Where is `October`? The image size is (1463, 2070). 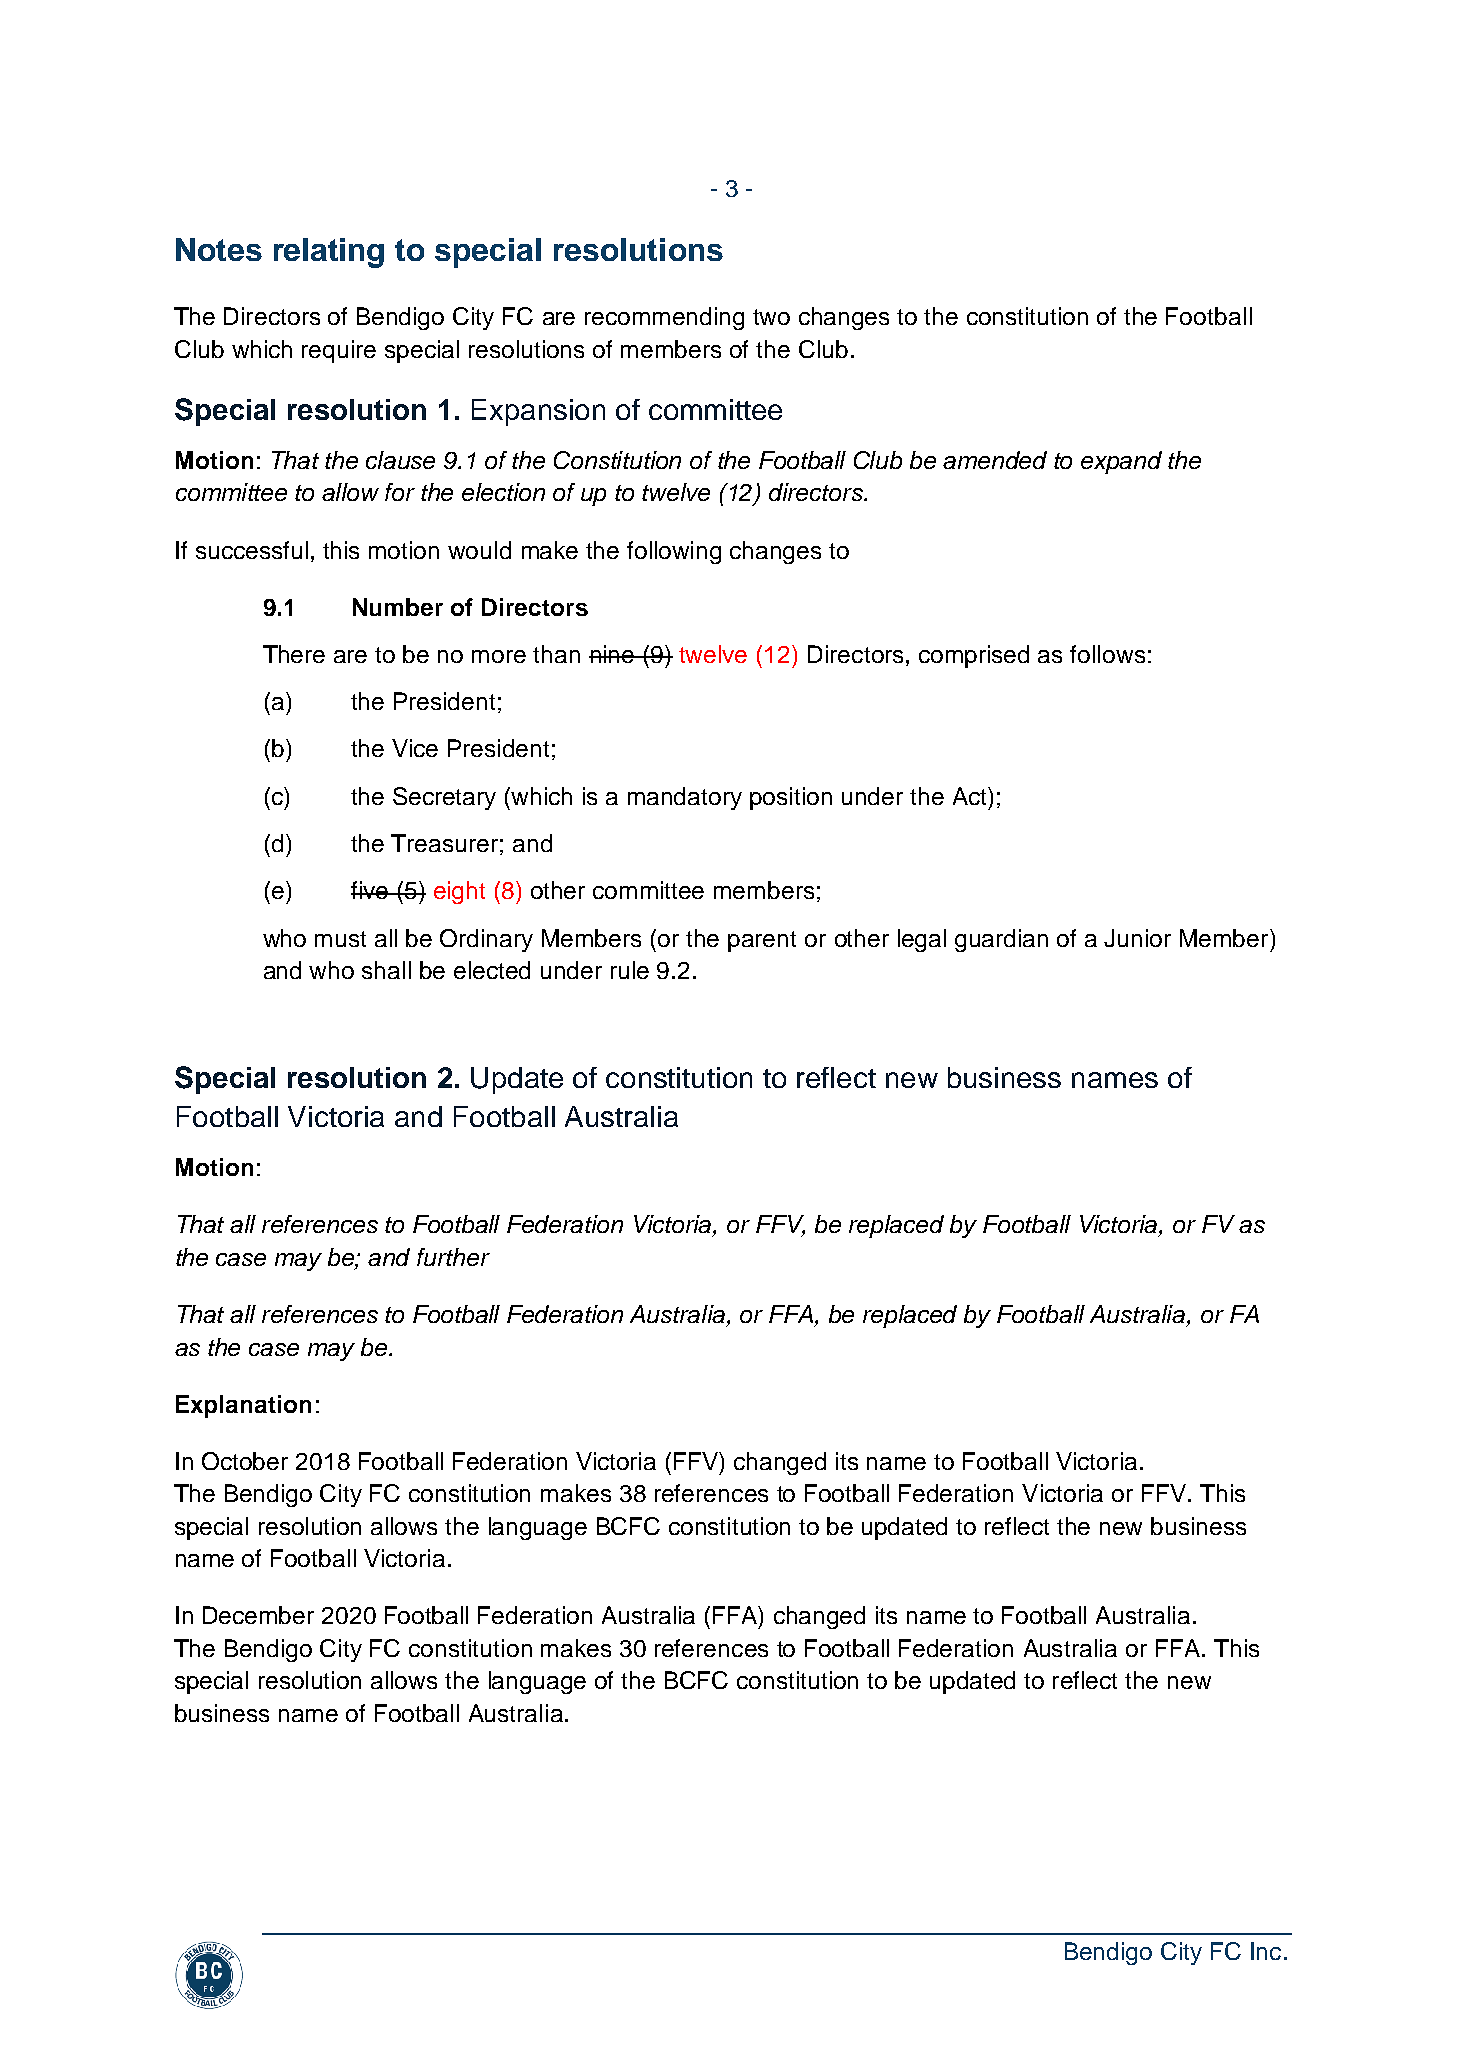
October is located at coordinates (245, 1461).
